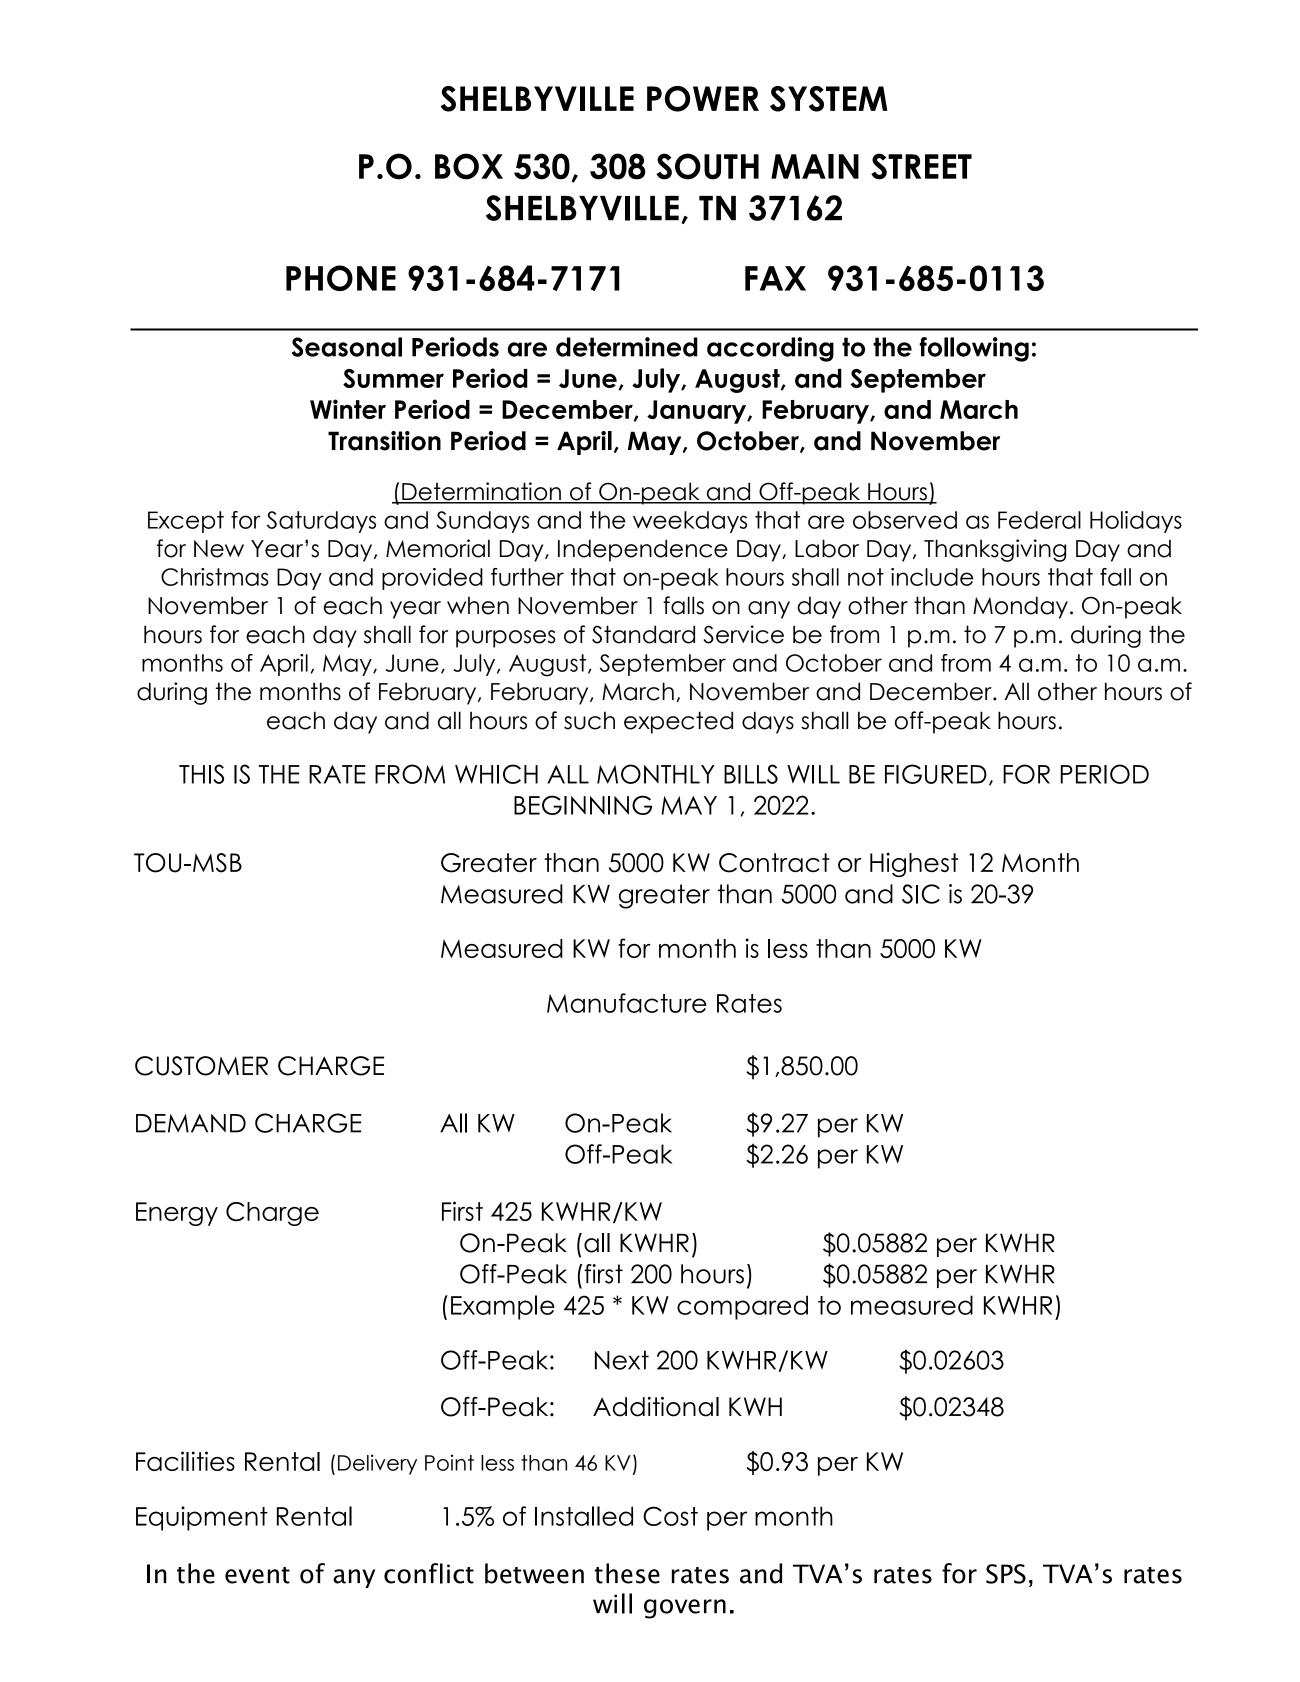  Describe the element at coordinates (219, 549) in the screenshot. I see `New` at that location.
